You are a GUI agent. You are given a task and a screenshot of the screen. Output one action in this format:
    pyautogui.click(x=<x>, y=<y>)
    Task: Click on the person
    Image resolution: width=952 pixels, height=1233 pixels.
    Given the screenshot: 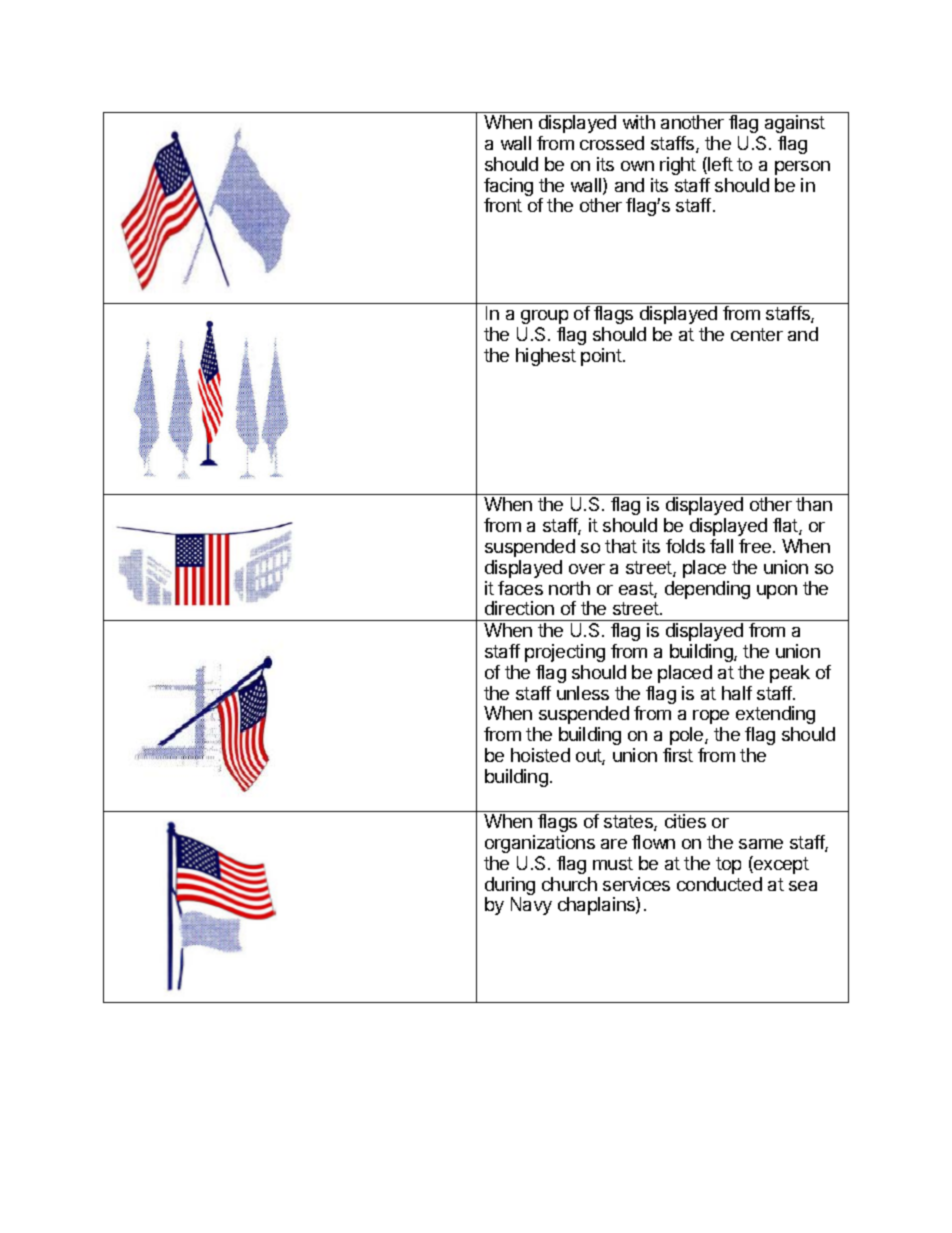 What is the action you would take?
    pyautogui.click(x=802, y=168)
